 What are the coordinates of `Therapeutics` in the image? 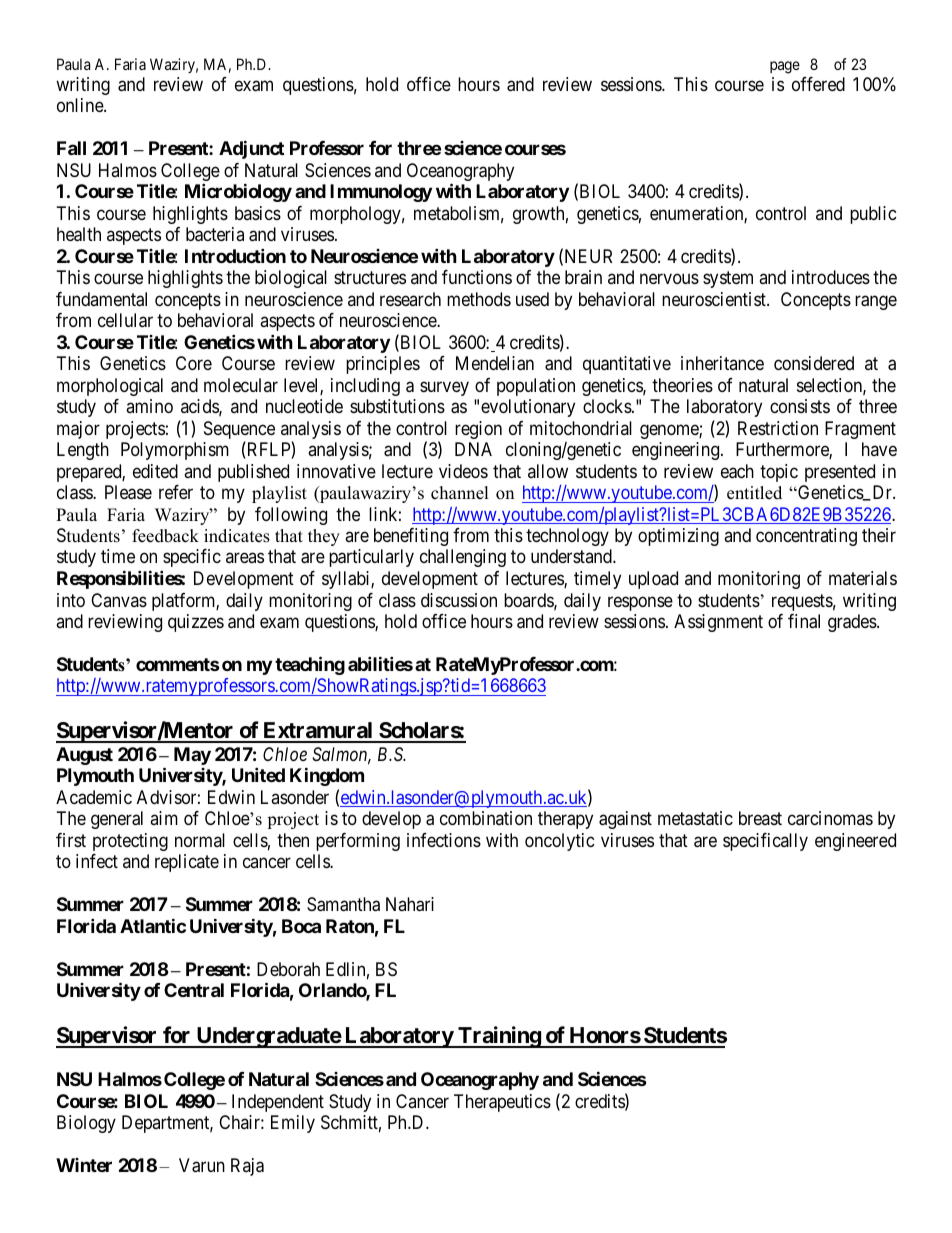 It's located at (502, 1103).
